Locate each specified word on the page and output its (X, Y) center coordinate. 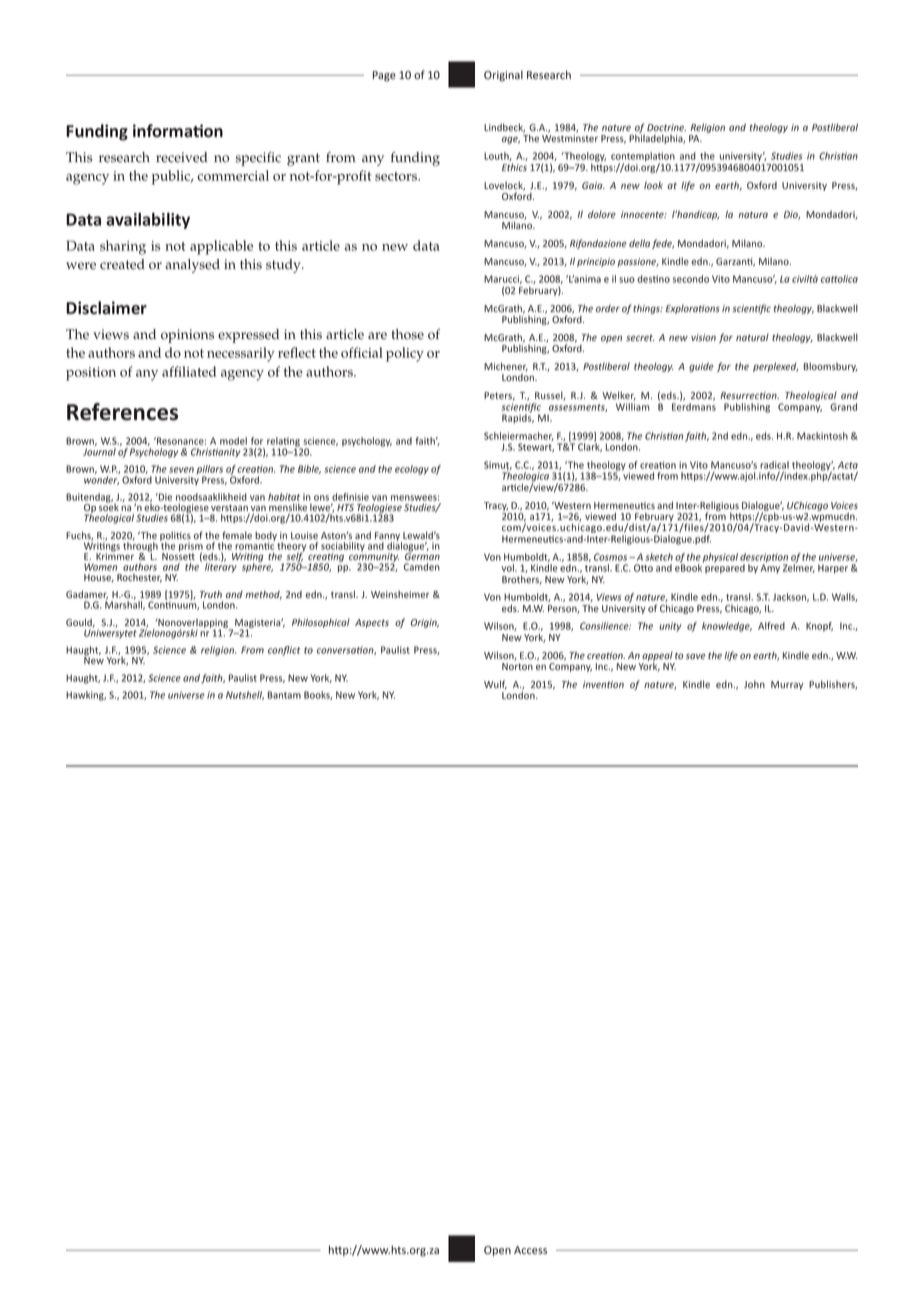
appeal (657, 657)
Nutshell (245, 695)
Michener (506, 367)
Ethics (514, 167)
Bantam (284, 695)
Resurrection (749, 395)
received (181, 157)
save (696, 656)
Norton (517, 666)
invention (603, 684)
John (754, 684)
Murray (787, 685)
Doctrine (666, 127)
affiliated (189, 371)
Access (530, 1250)
